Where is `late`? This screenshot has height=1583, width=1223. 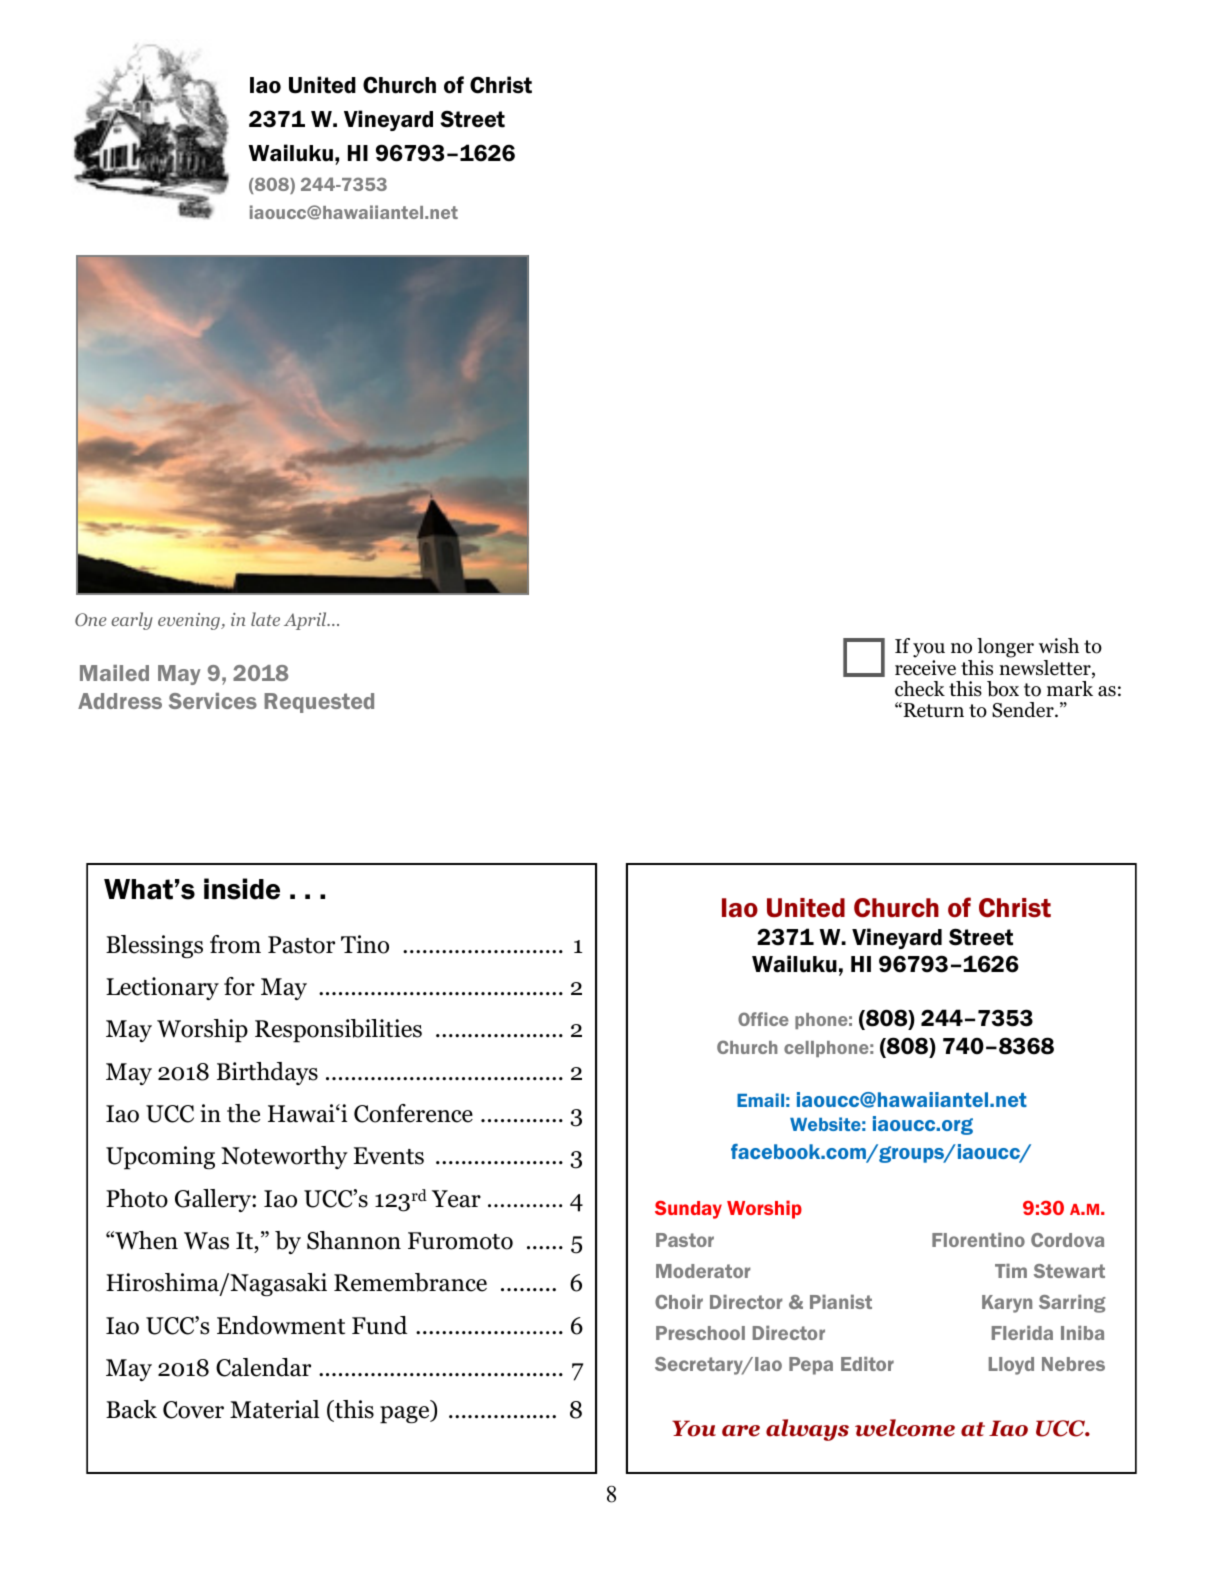
late is located at coordinates (265, 619).
